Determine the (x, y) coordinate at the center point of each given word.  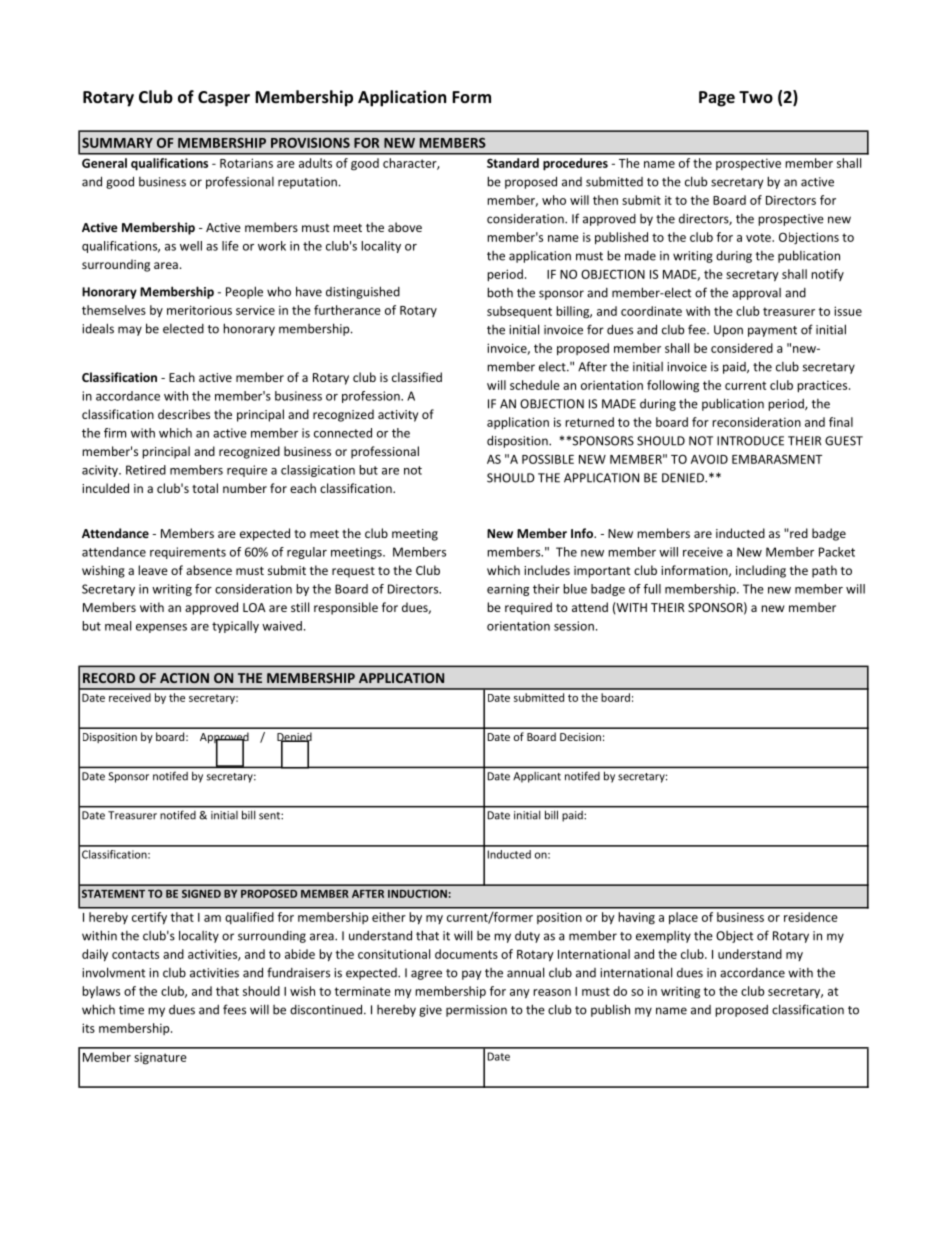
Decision (580, 737)
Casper (224, 99)
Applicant (537, 777)
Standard (513, 163)
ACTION (184, 678)
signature (160, 1058)
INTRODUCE (750, 441)
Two (756, 97)
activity (398, 416)
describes (184, 414)
